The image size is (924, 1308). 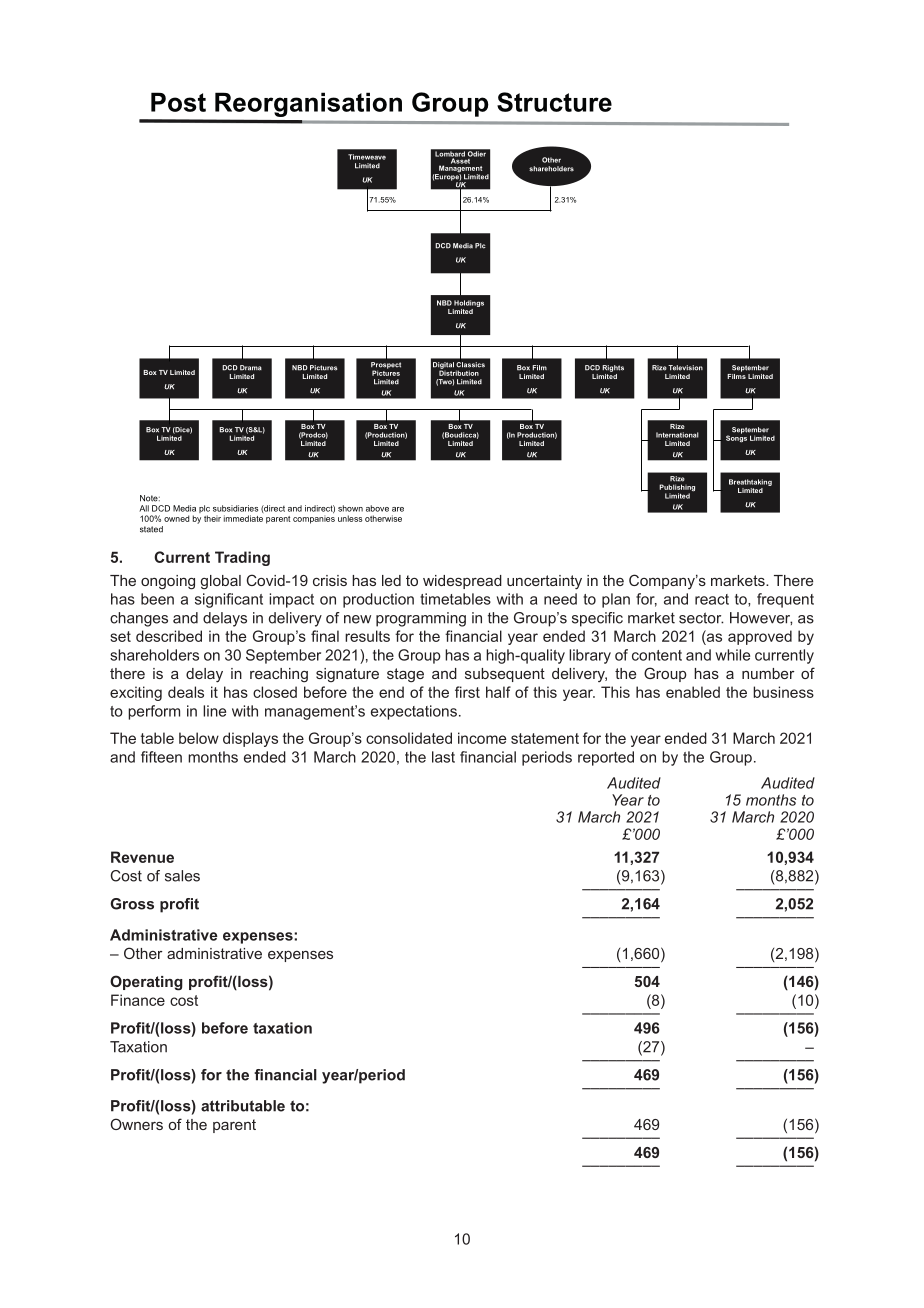 I want to click on below, so click(x=199, y=738).
